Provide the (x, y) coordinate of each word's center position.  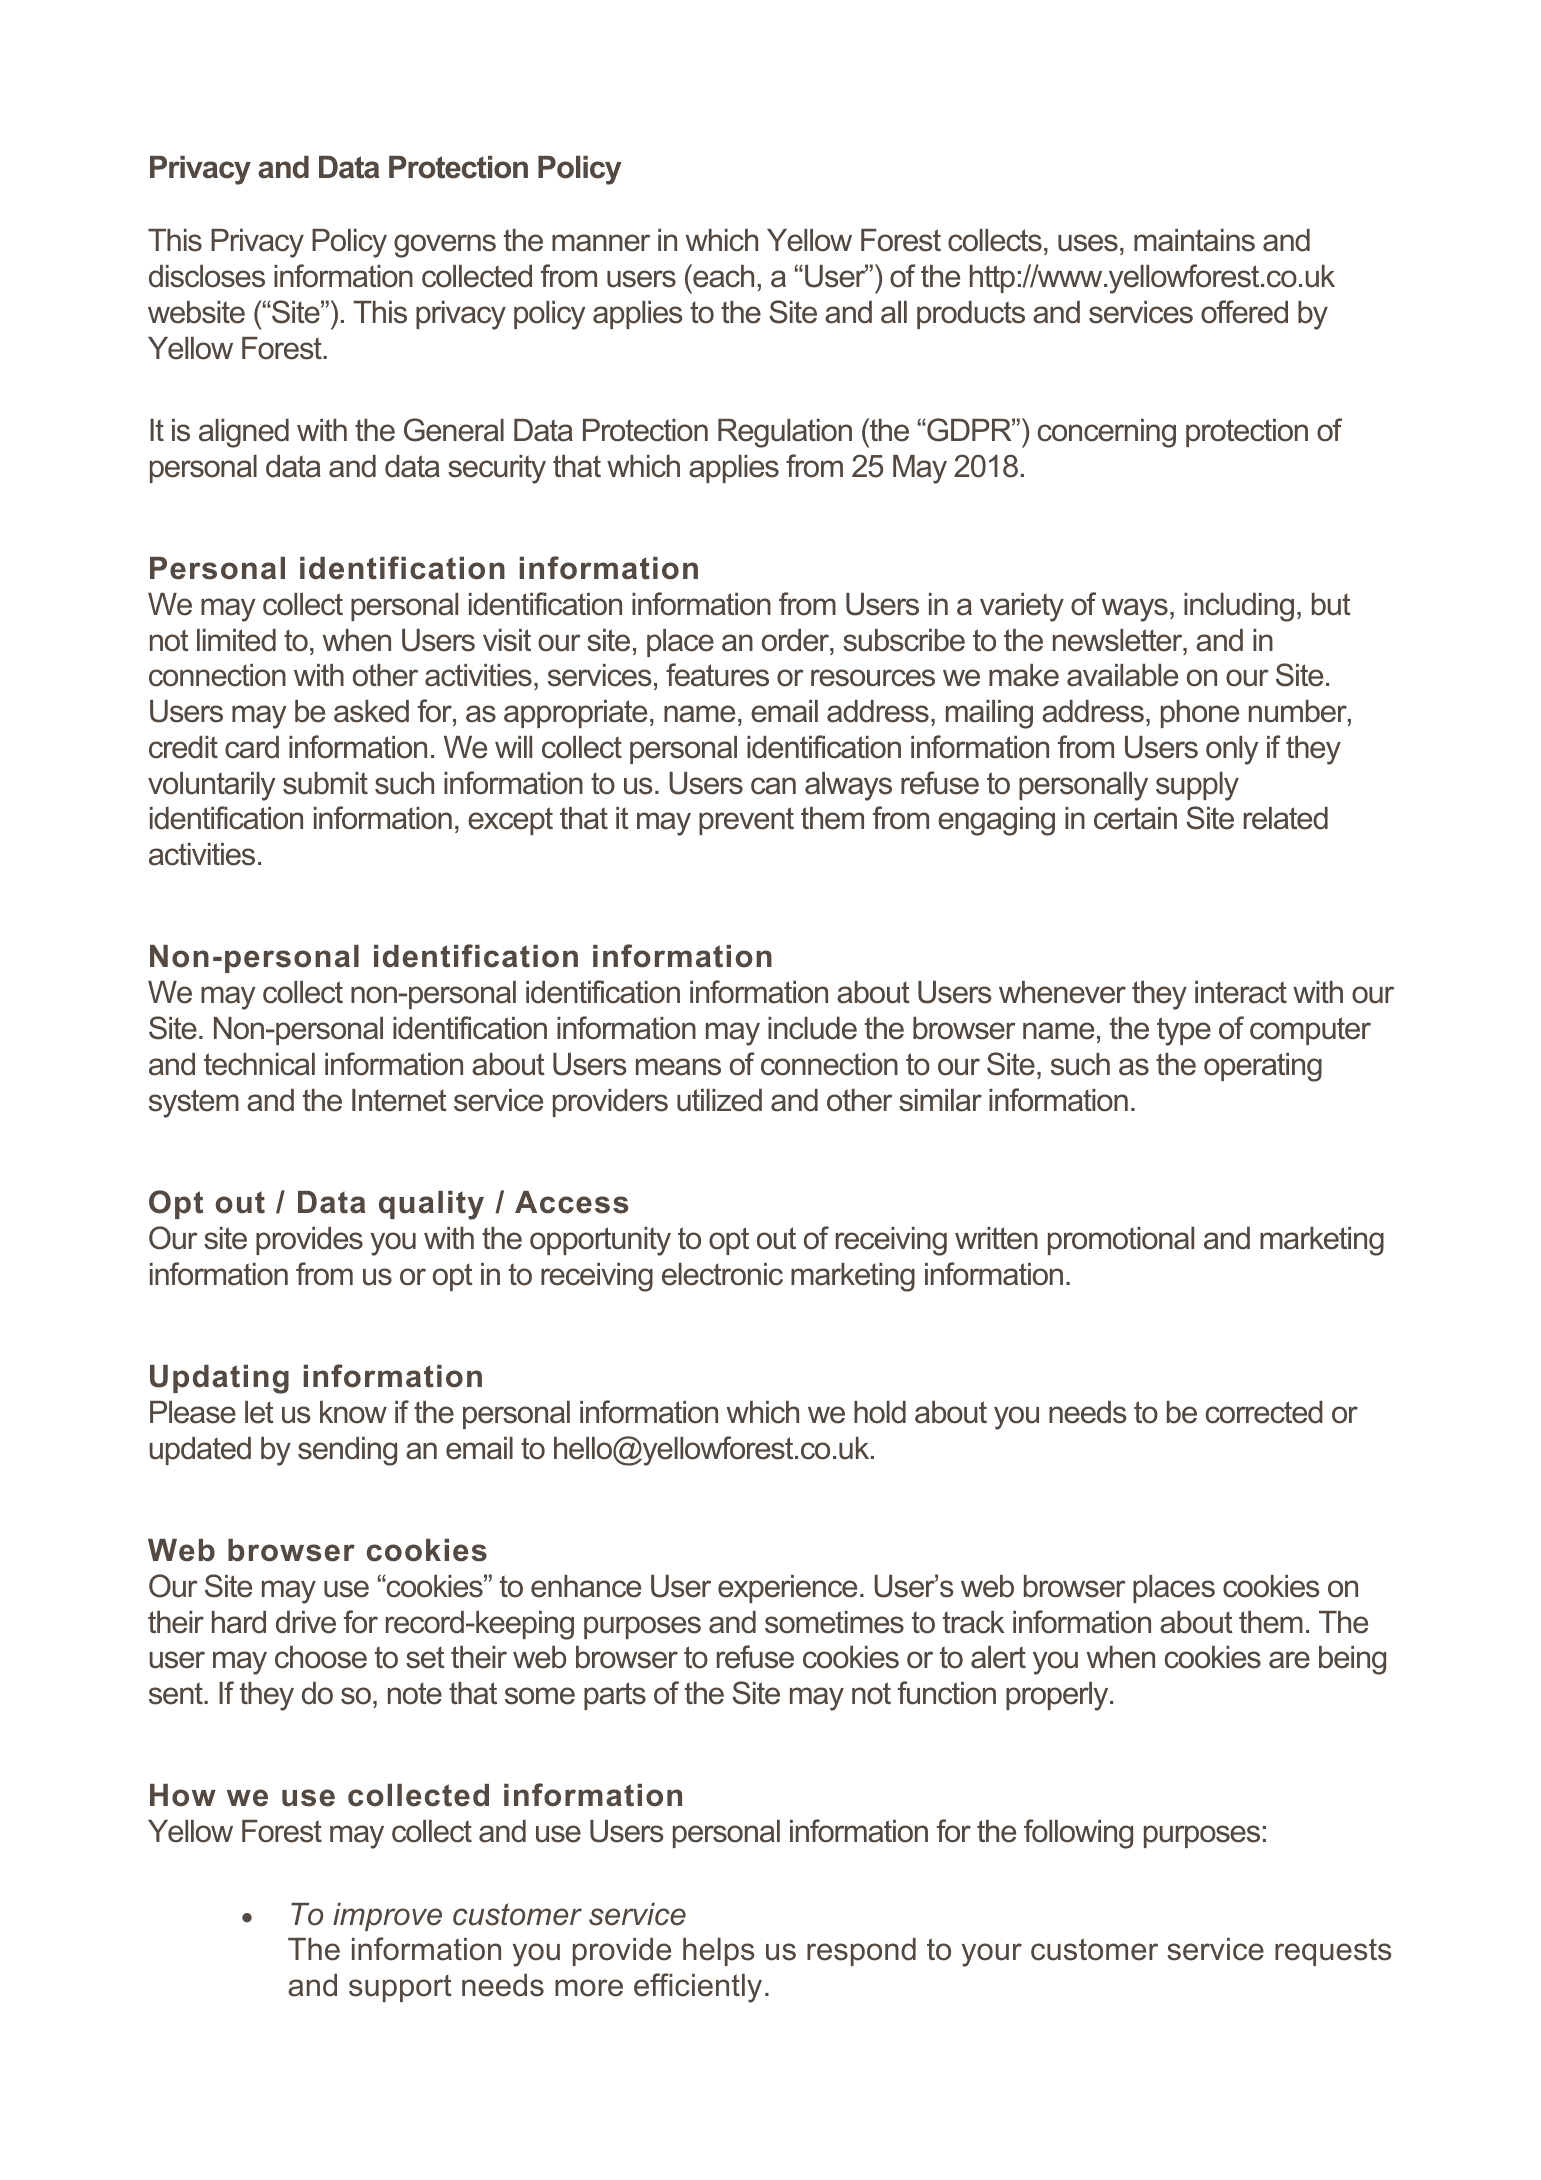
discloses (207, 276)
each (722, 276)
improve (387, 1917)
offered (1244, 312)
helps (719, 1952)
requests (1333, 1952)
